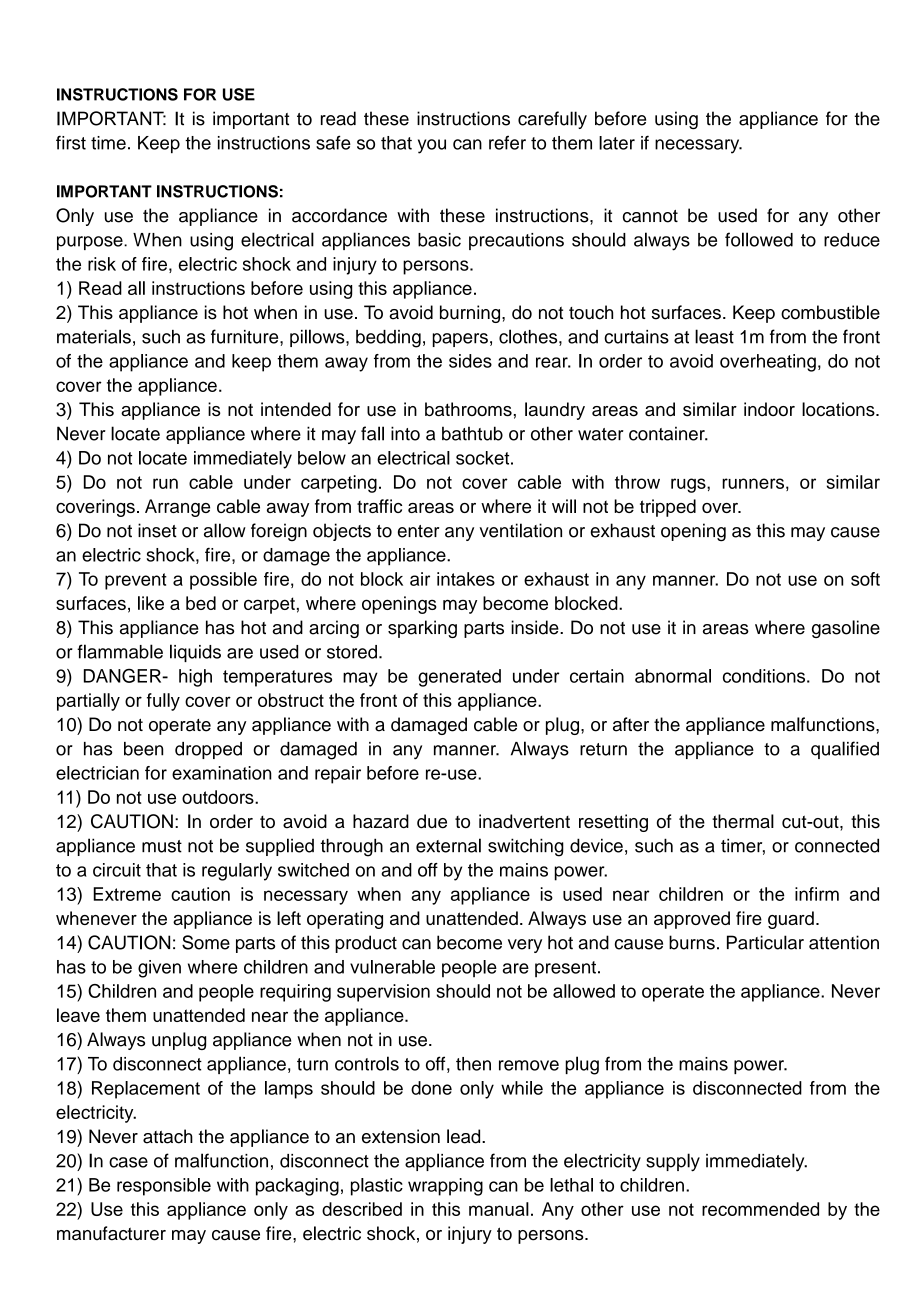  Describe the element at coordinates (470, 361) in the screenshot. I see `sides` at that location.
